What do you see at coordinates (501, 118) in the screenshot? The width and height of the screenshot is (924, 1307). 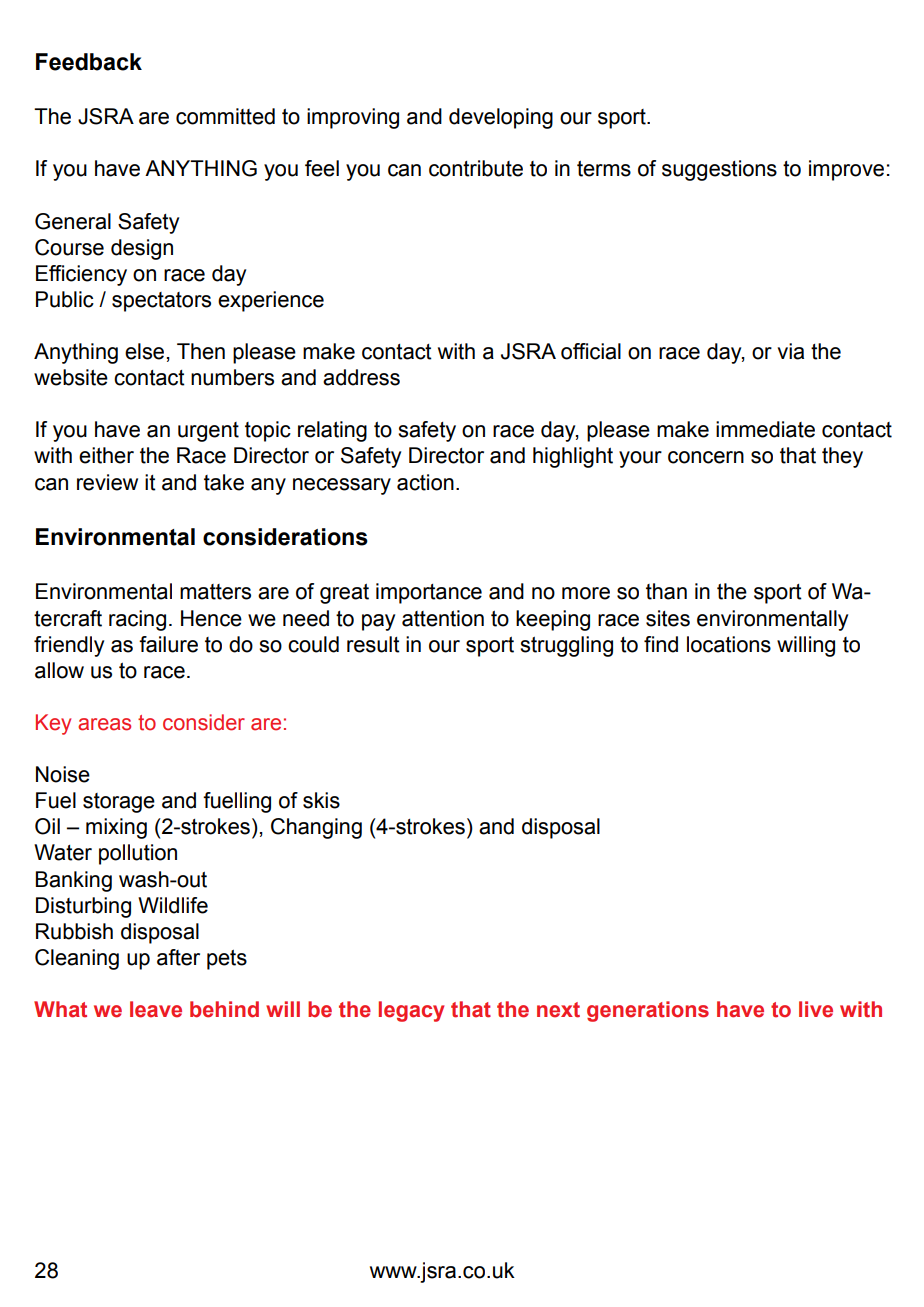 I see `developing` at bounding box center [501, 118].
